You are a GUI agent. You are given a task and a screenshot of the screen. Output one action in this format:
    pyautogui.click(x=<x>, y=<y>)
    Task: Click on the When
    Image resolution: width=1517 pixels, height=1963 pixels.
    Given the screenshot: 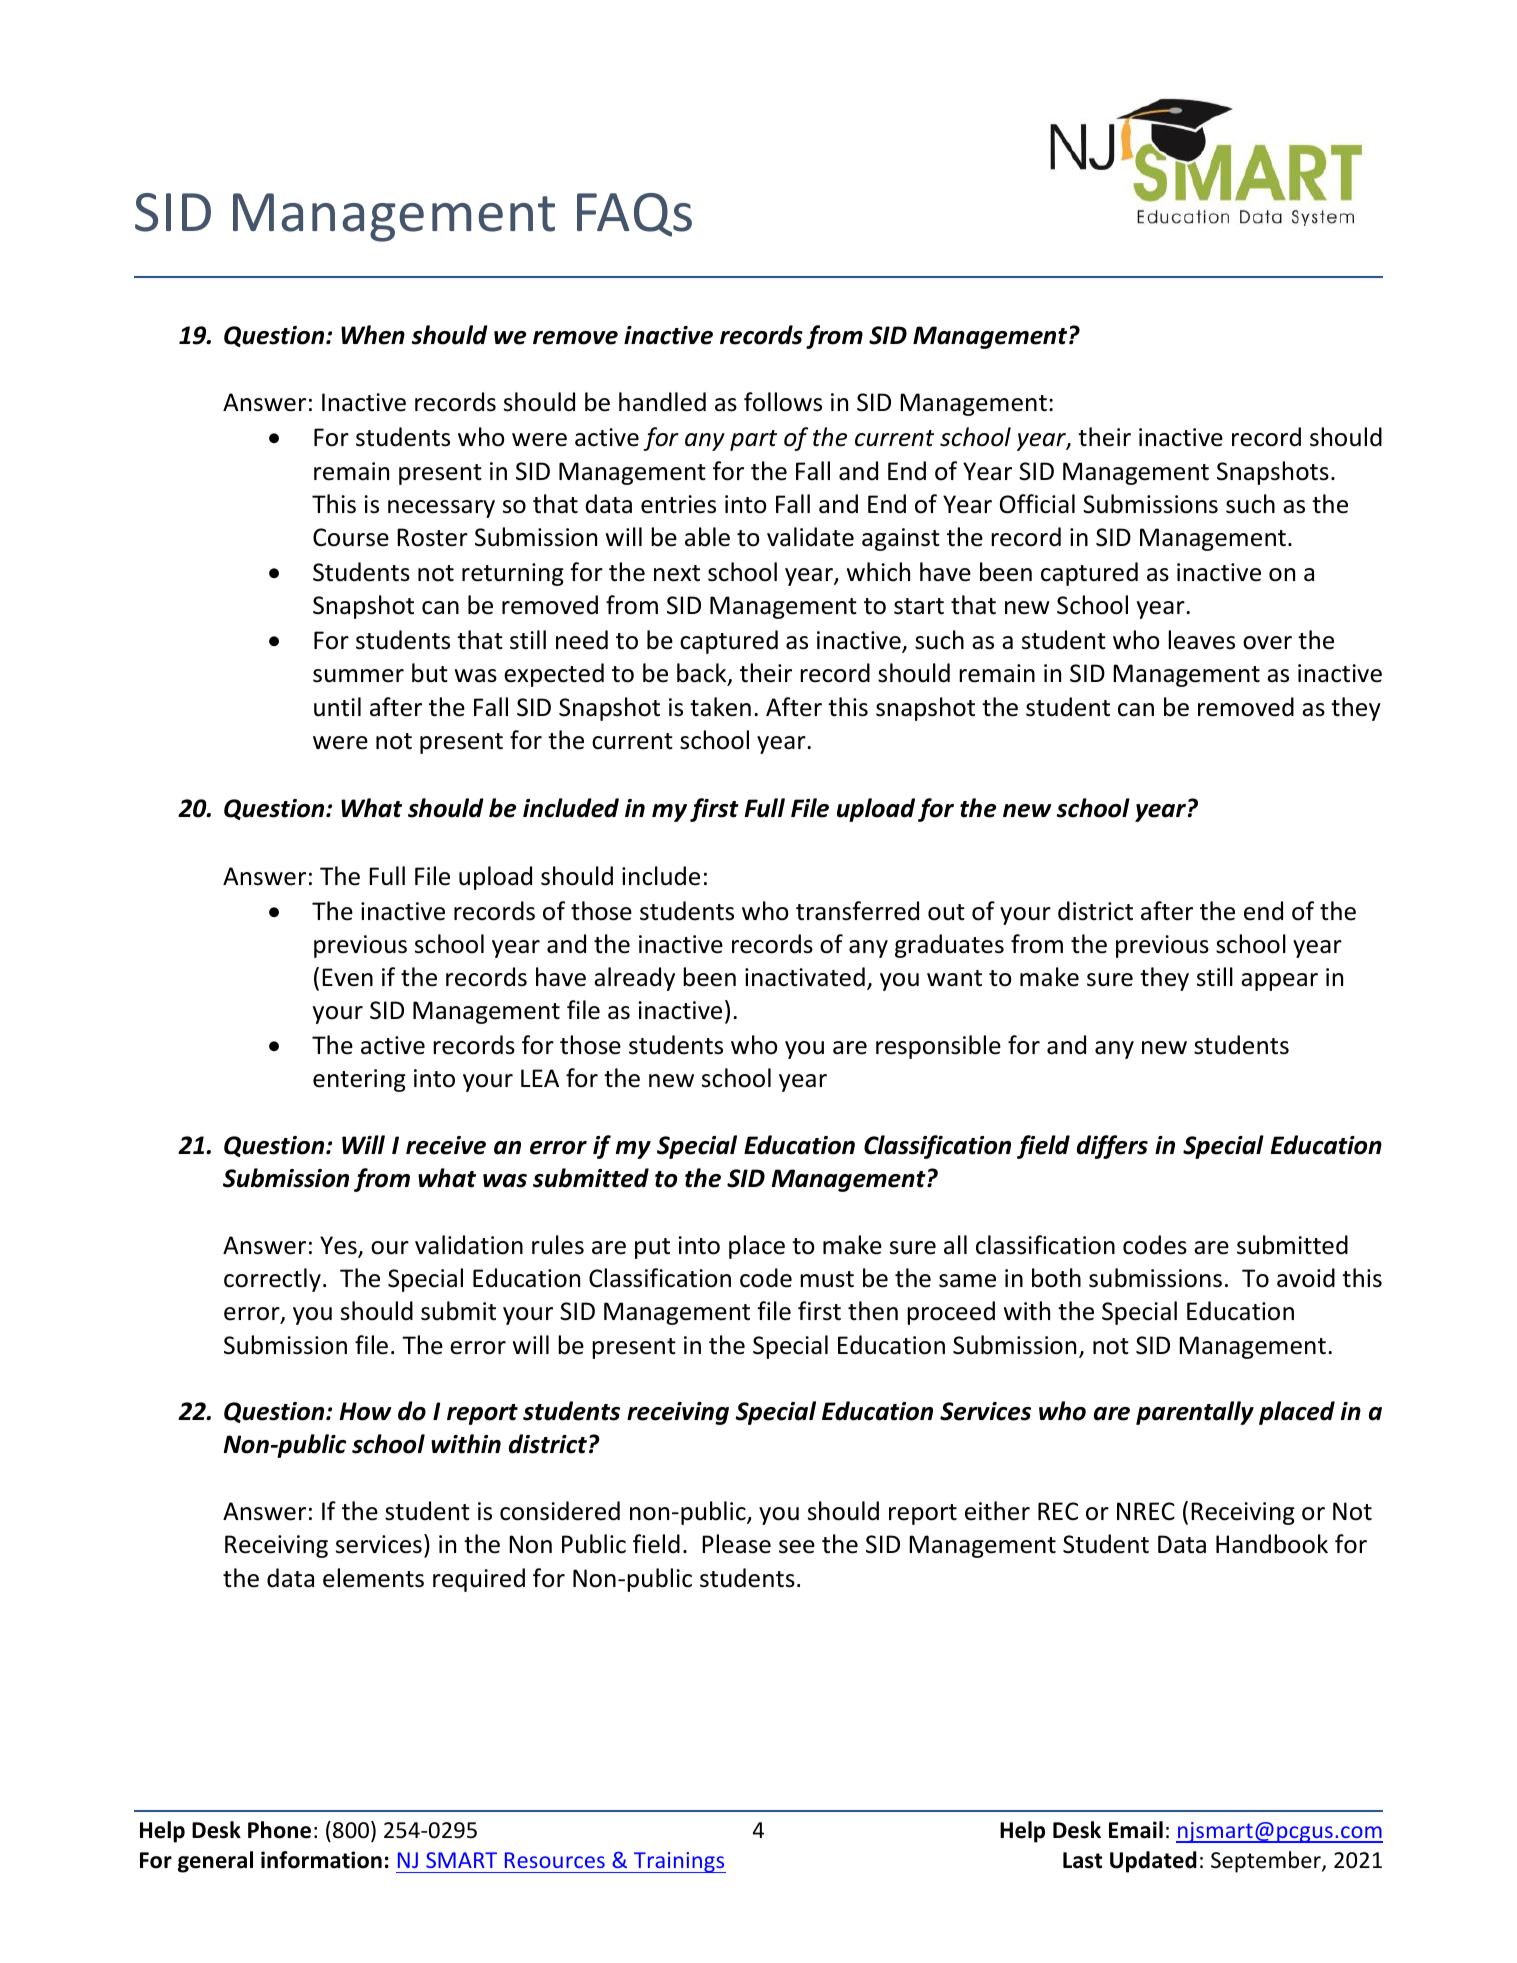 What is the action you would take?
    pyautogui.click(x=373, y=335)
